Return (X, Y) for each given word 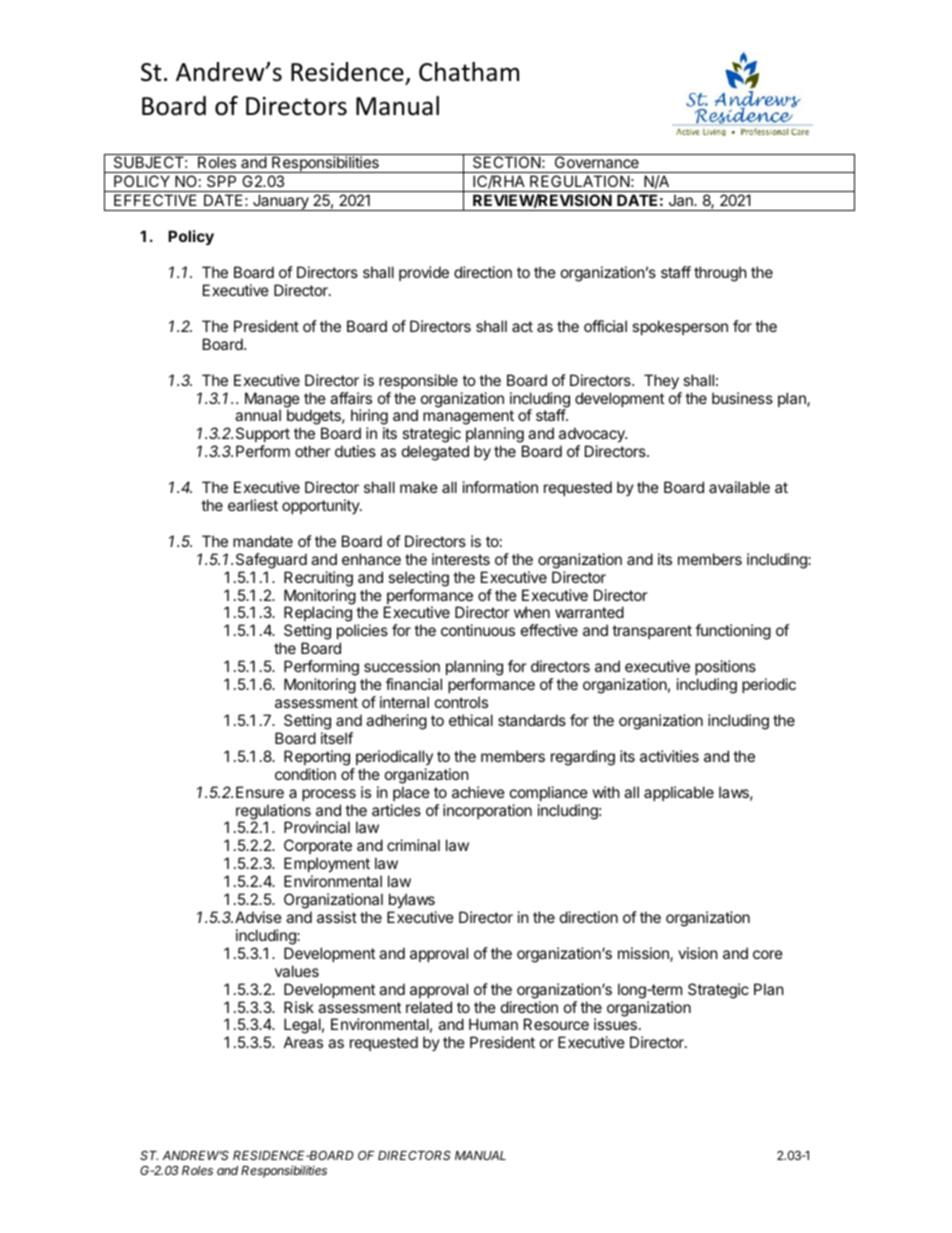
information (500, 487)
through (720, 274)
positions (725, 667)
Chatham (469, 72)
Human (493, 1024)
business (742, 398)
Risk (299, 1007)
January (281, 202)
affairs (351, 398)
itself (337, 738)
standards (532, 720)
